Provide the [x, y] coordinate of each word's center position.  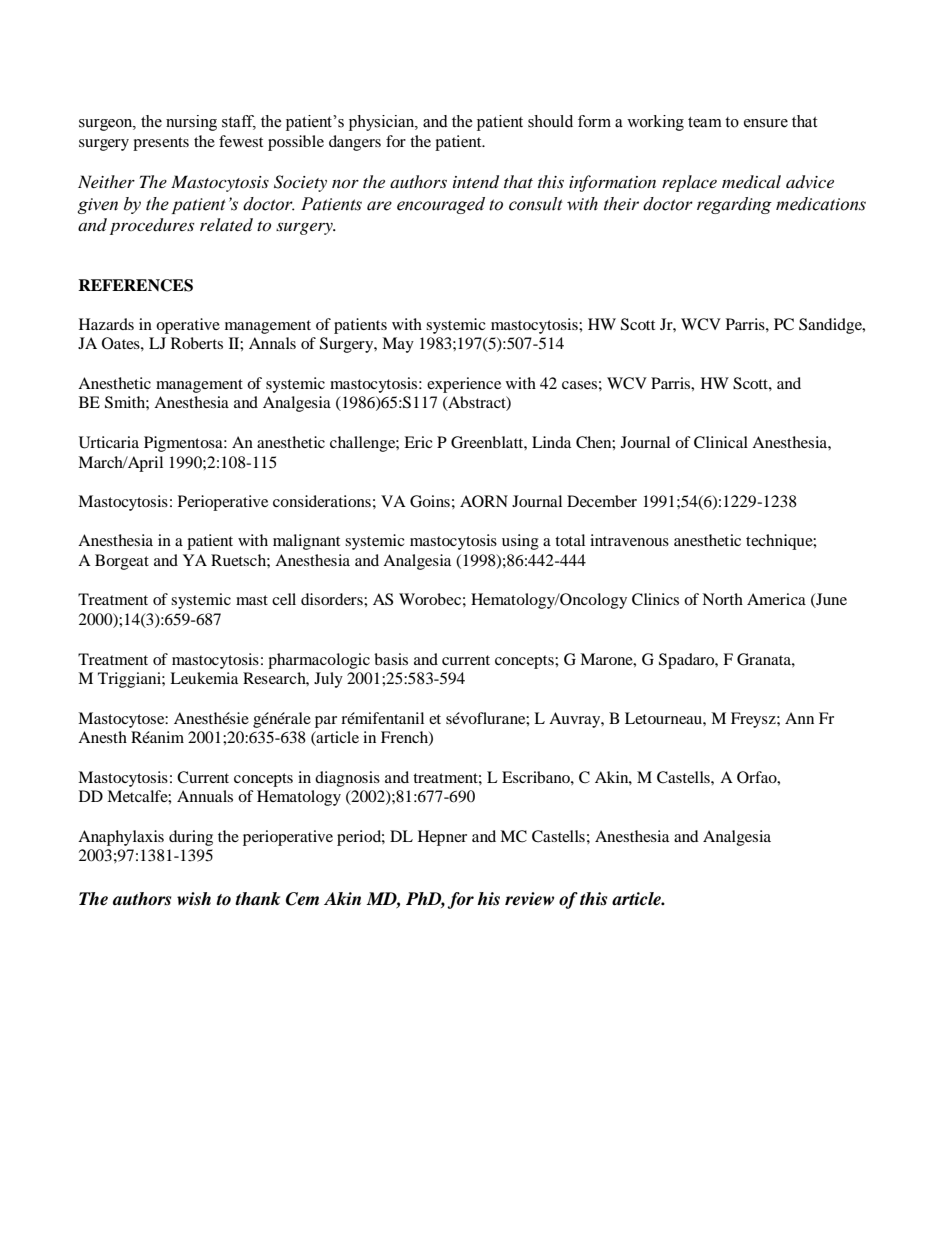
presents [161, 144]
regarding [734, 205]
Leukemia [204, 678]
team [705, 122]
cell [284, 599]
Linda [551, 442]
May [398, 345]
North [722, 599]
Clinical [721, 442]
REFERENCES [135, 285]
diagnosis [347, 779]
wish [194, 898]
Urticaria [109, 442]
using [520, 542]
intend [476, 182]
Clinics [655, 599]
